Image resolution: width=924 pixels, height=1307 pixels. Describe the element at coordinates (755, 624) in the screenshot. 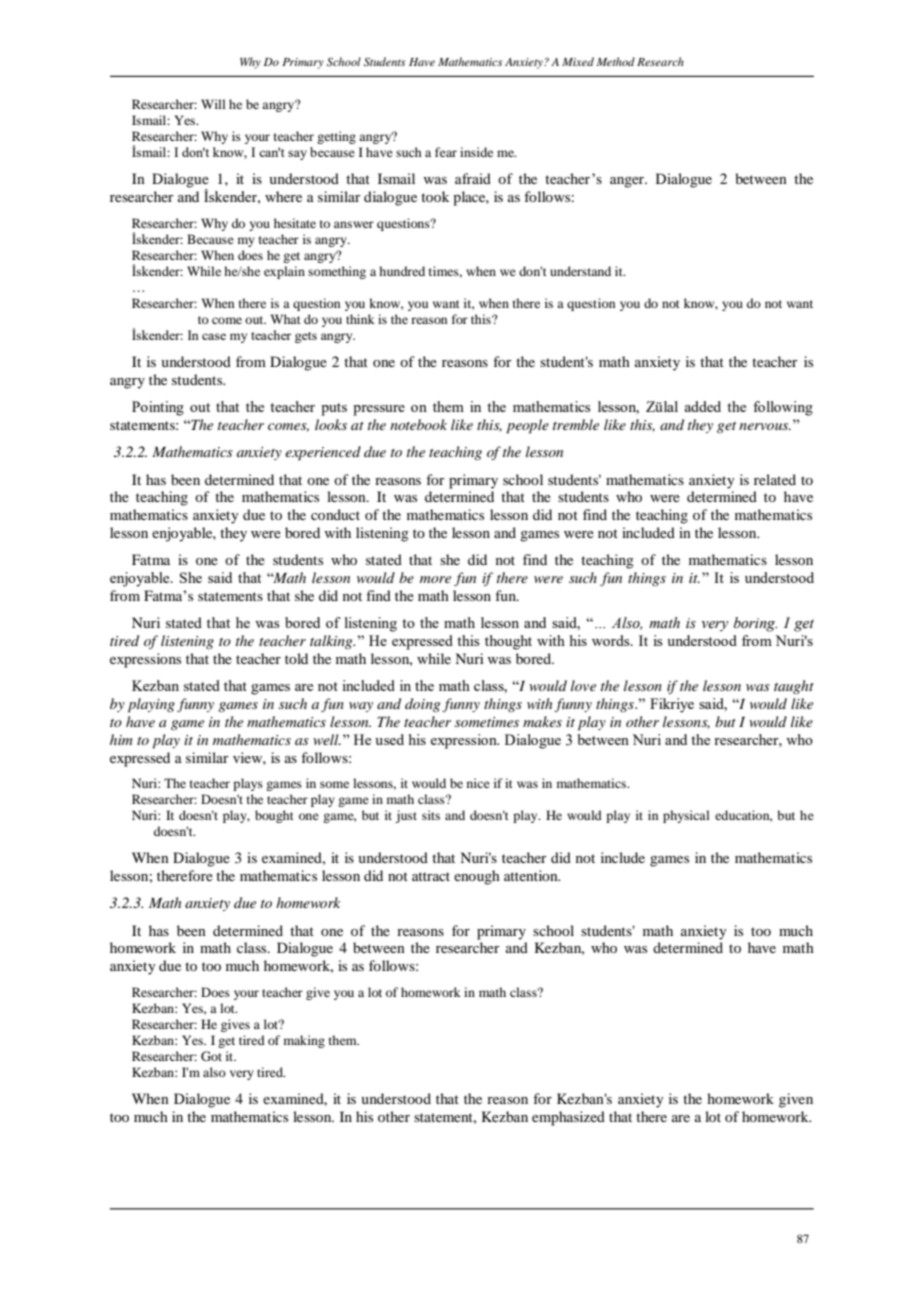

I see `boring` at that location.
